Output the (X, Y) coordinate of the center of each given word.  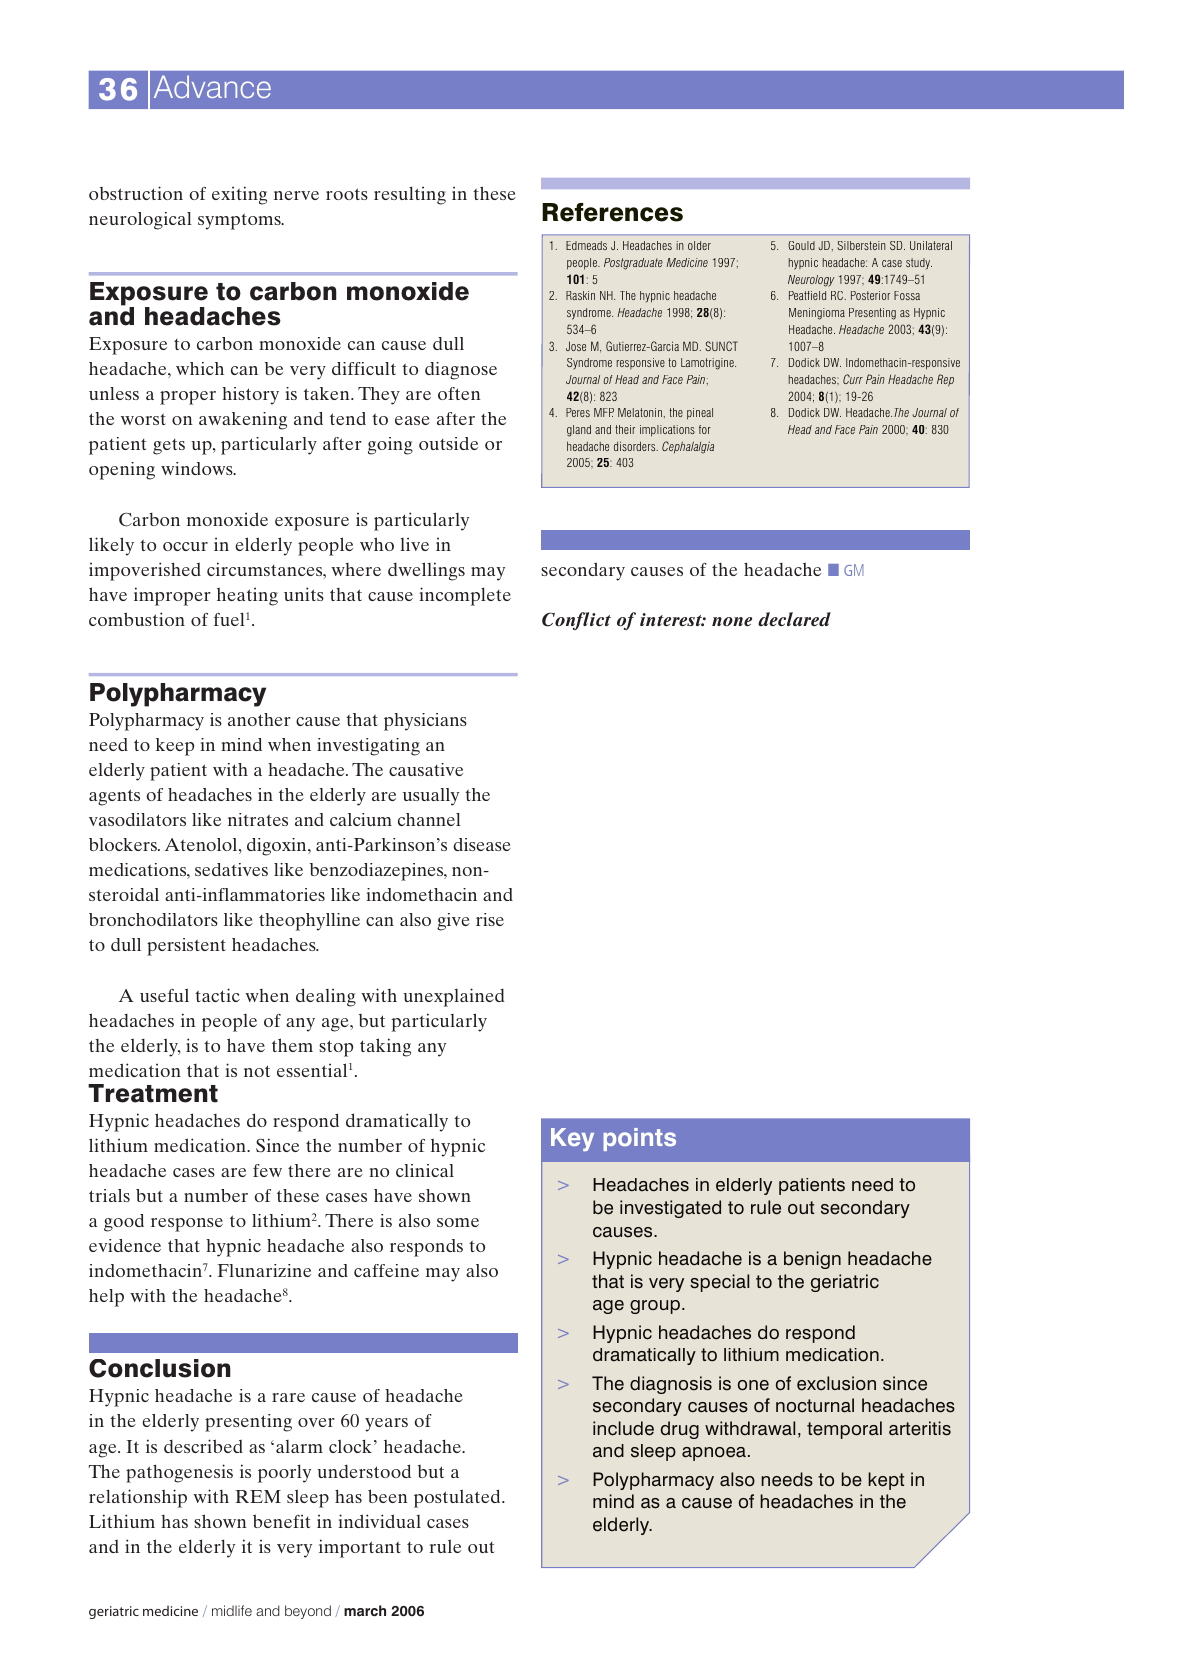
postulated (458, 1498)
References (612, 212)
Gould (801, 245)
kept (886, 1481)
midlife (232, 1610)
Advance (212, 86)
